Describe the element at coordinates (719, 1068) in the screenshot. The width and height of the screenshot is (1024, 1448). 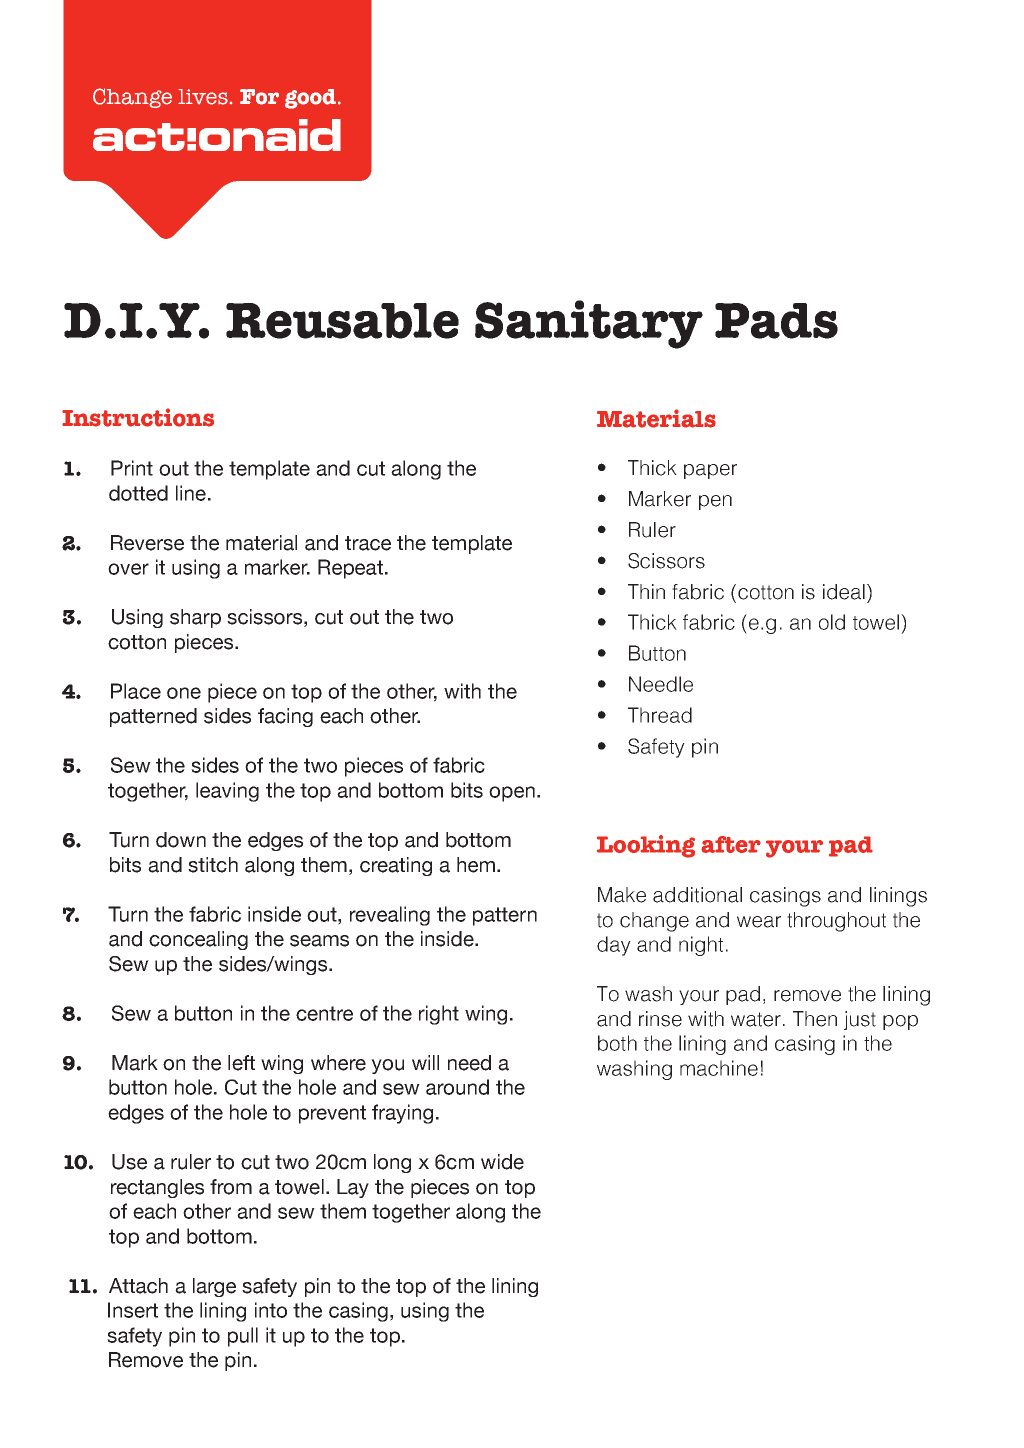
I see `machine` at that location.
